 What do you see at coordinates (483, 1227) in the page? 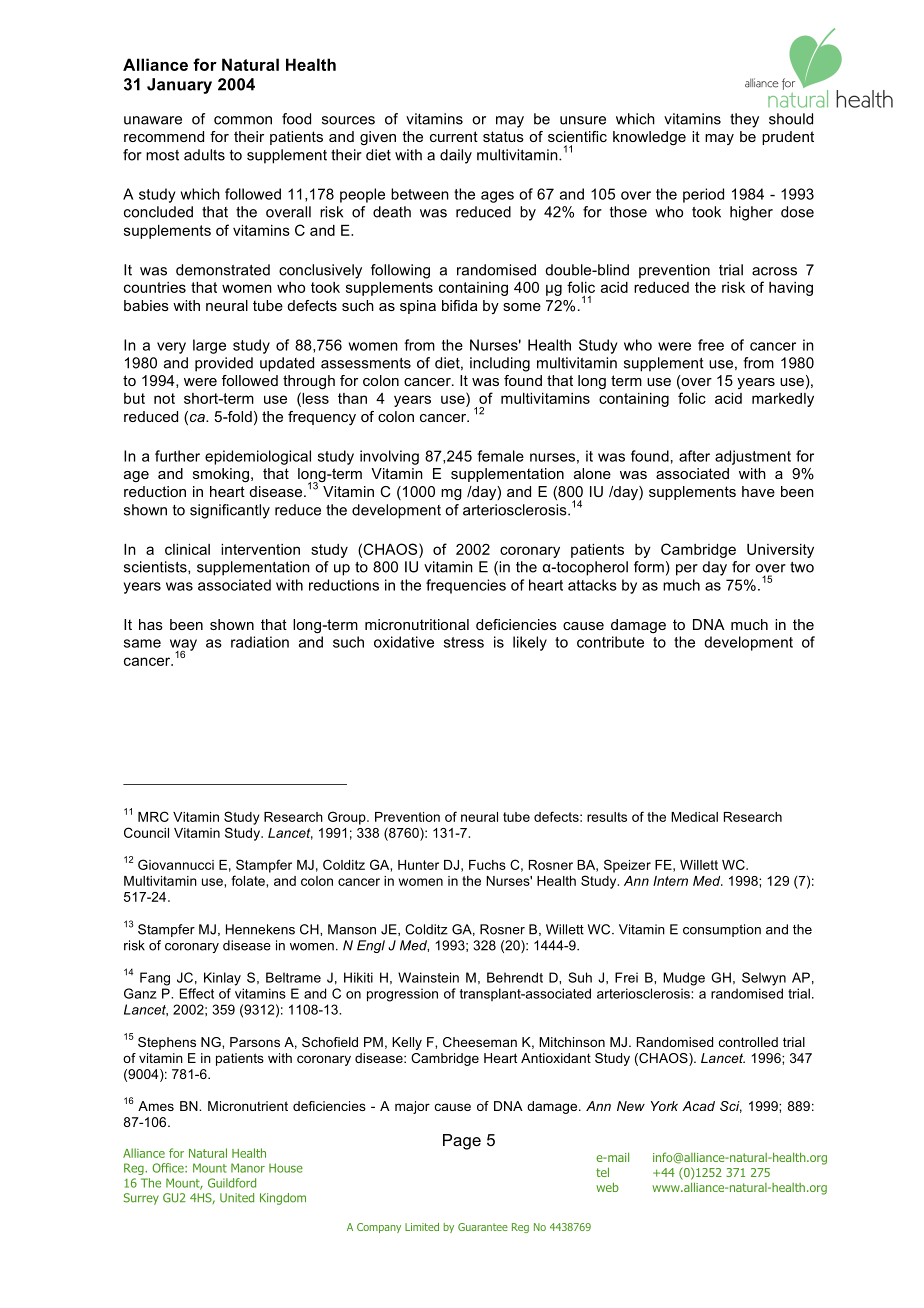
I see `Guarantee` at bounding box center [483, 1227].
